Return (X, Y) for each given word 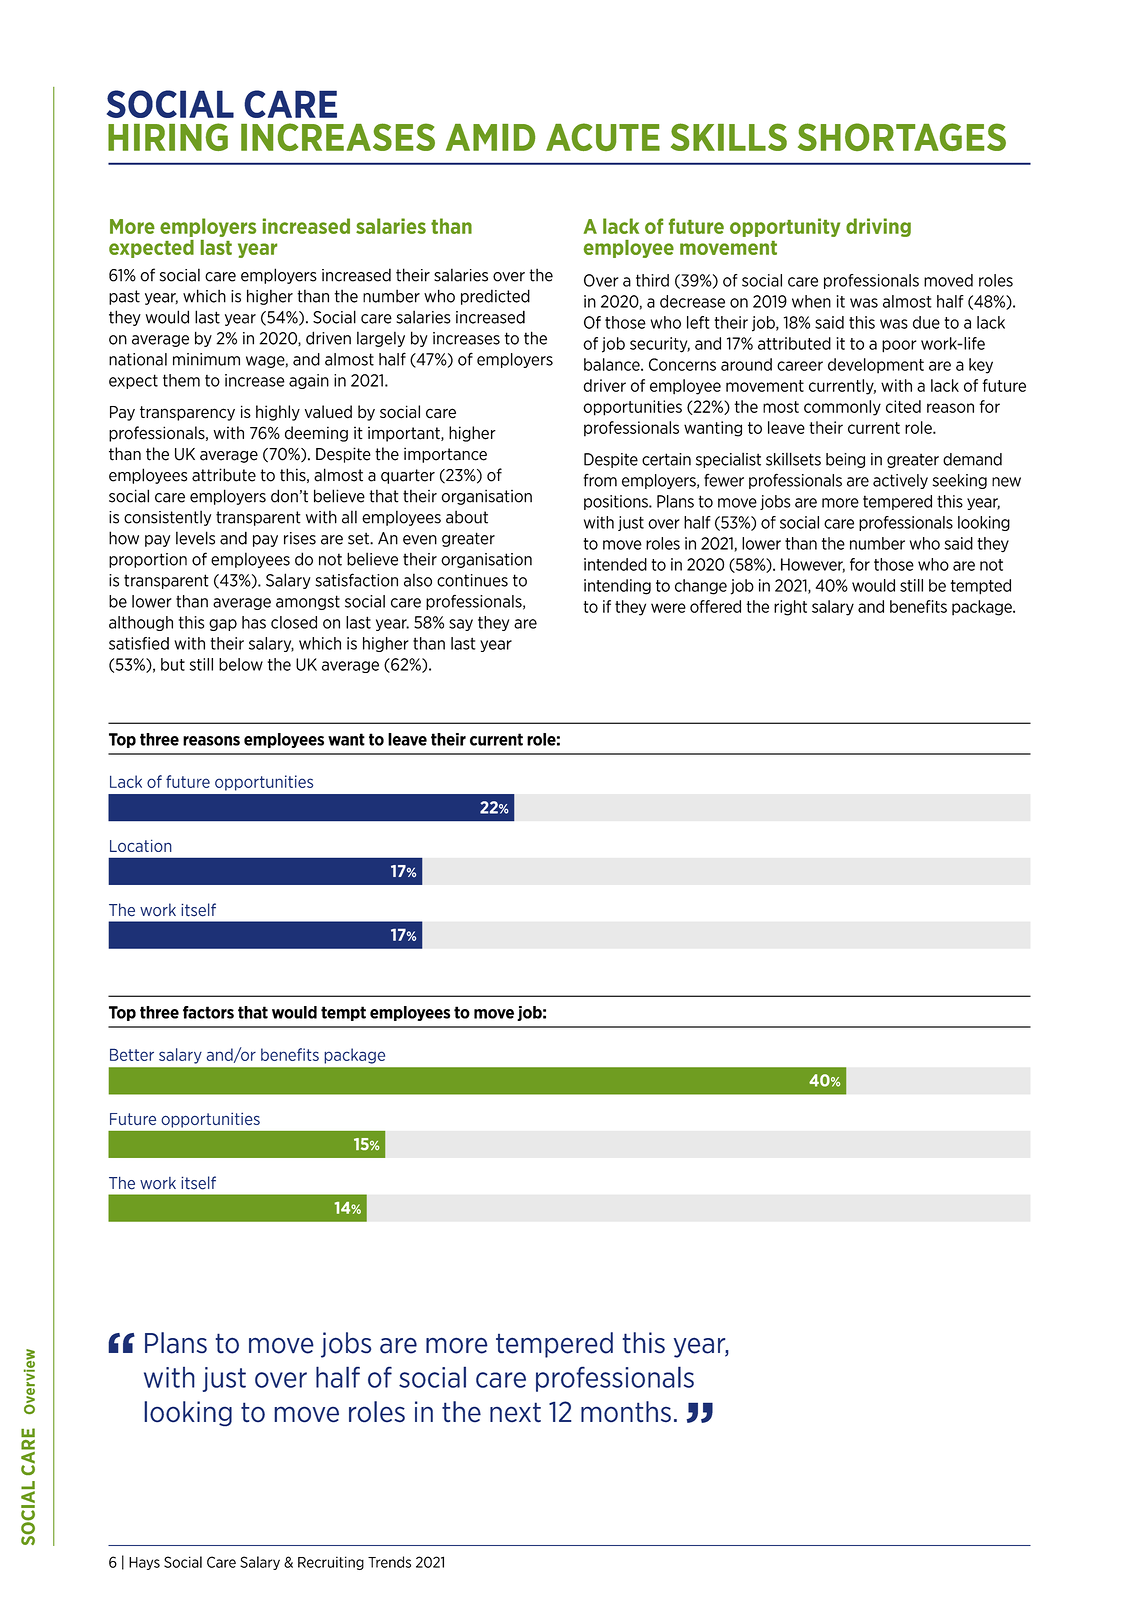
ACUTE (603, 137)
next (515, 1412)
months (626, 1411)
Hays (144, 1563)
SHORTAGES (902, 137)
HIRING (168, 137)
